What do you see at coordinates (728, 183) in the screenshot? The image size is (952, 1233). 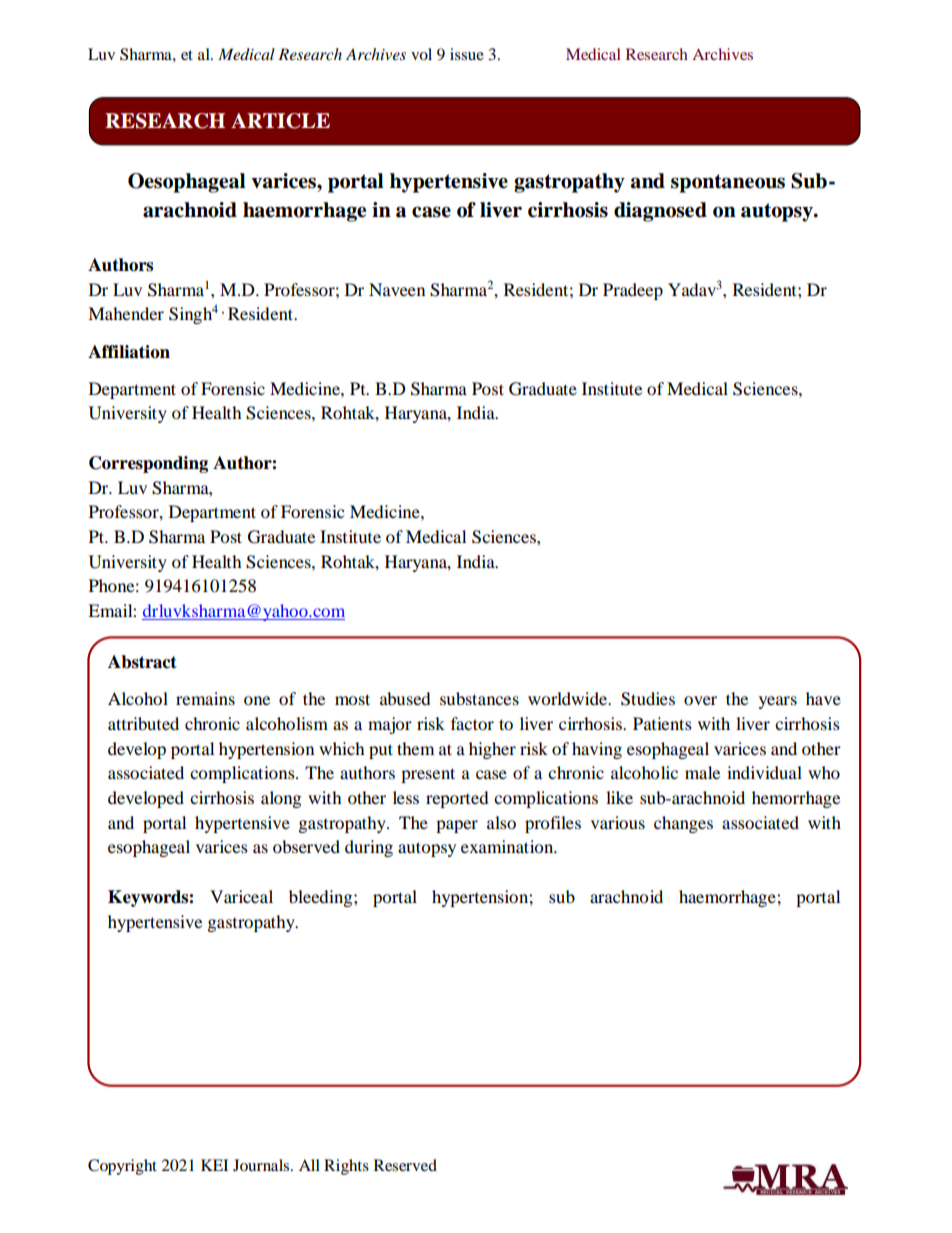 I see `spontaneous` at bounding box center [728, 183].
